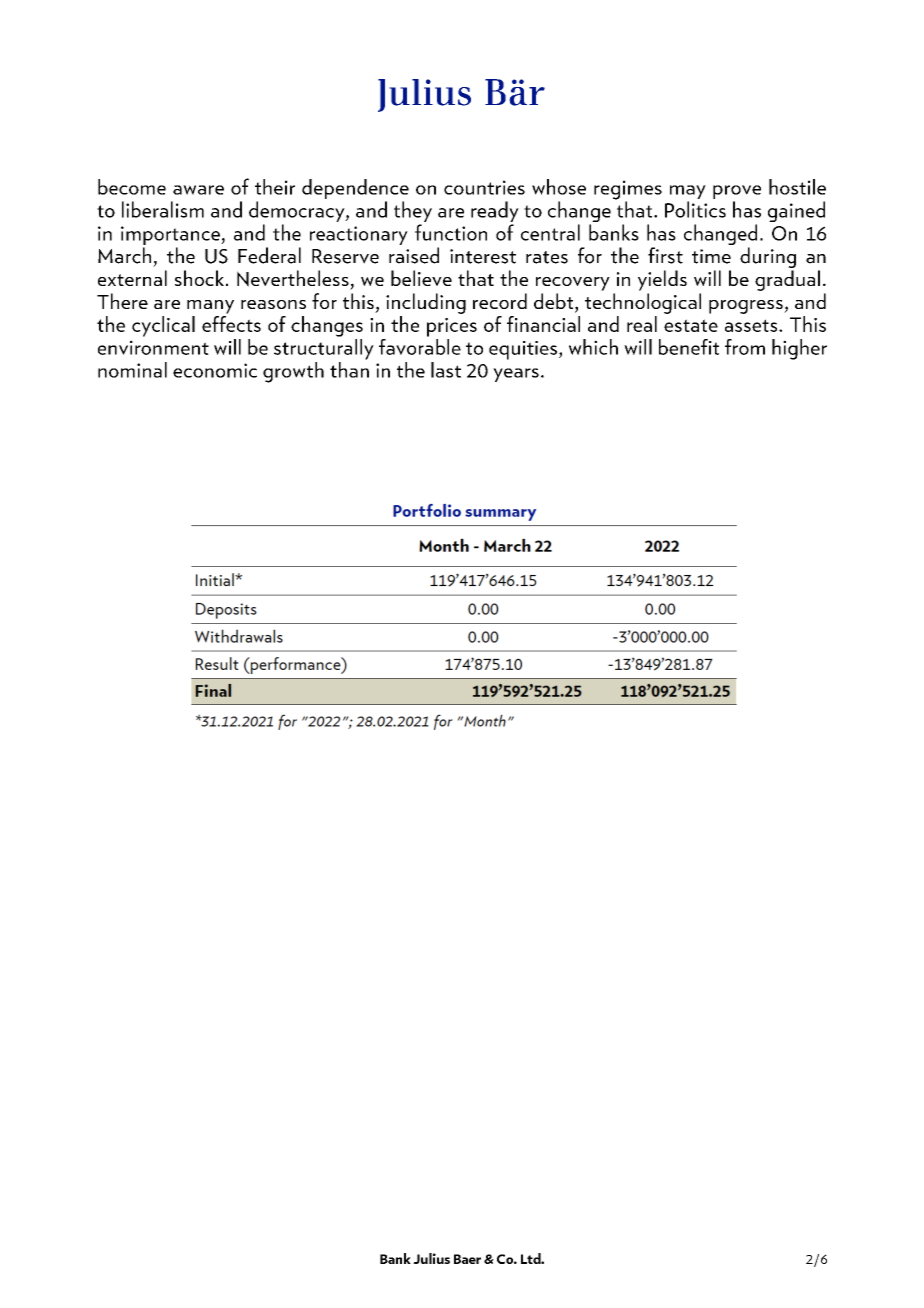 The width and height of the screenshot is (924, 1308). What do you see at coordinates (689, 347) in the screenshot?
I see `benefit` at bounding box center [689, 347].
